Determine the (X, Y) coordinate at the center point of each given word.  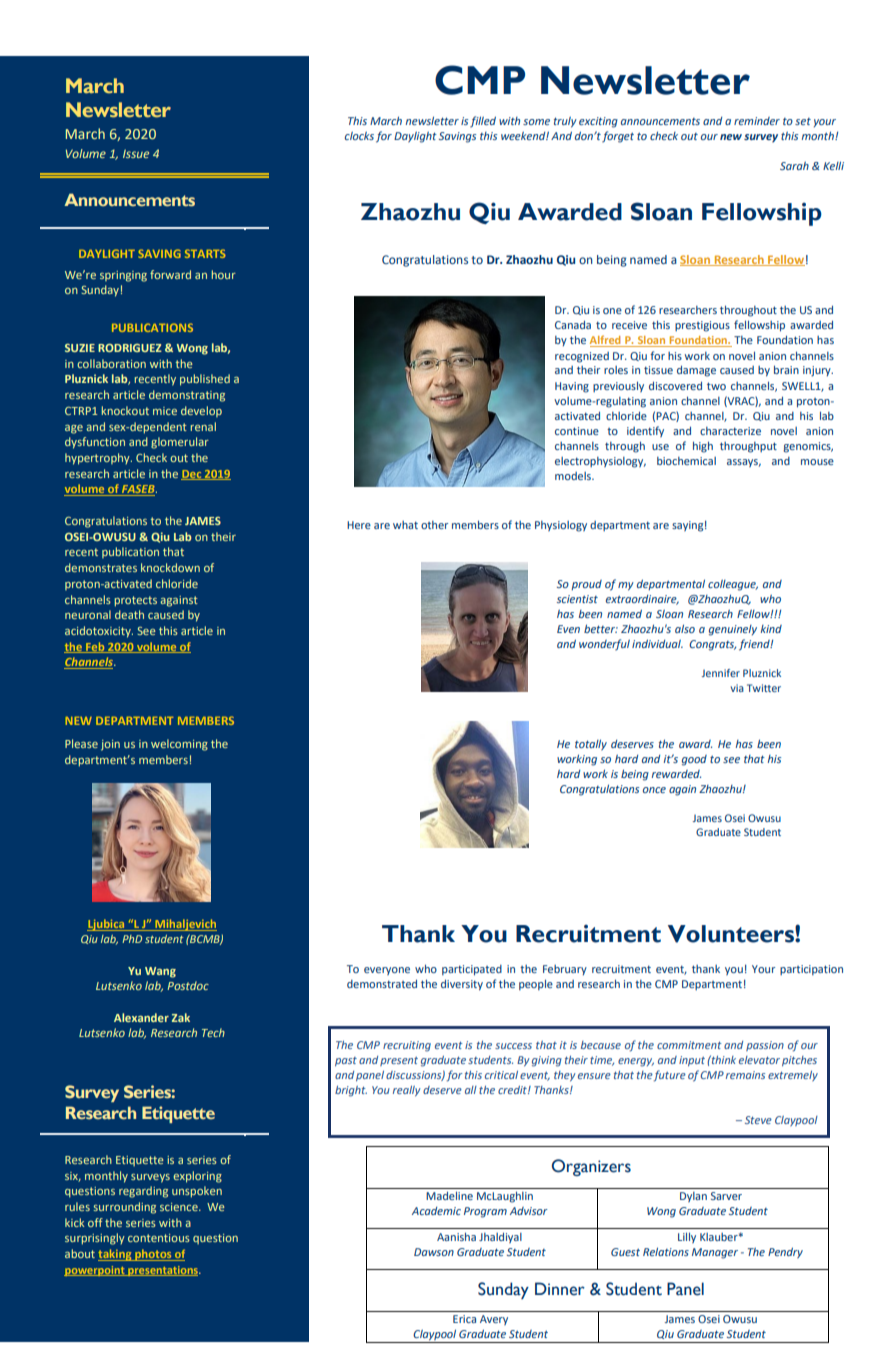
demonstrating (187, 396)
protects (136, 601)
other (434, 525)
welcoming (179, 745)
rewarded (676, 774)
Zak (181, 1017)
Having (572, 387)
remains (745, 1075)
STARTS (205, 253)
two (716, 386)
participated (472, 970)
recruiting (407, 1046)
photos (153, 1255)
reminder (757, 121)
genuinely (733, 630)
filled (483, 122)
